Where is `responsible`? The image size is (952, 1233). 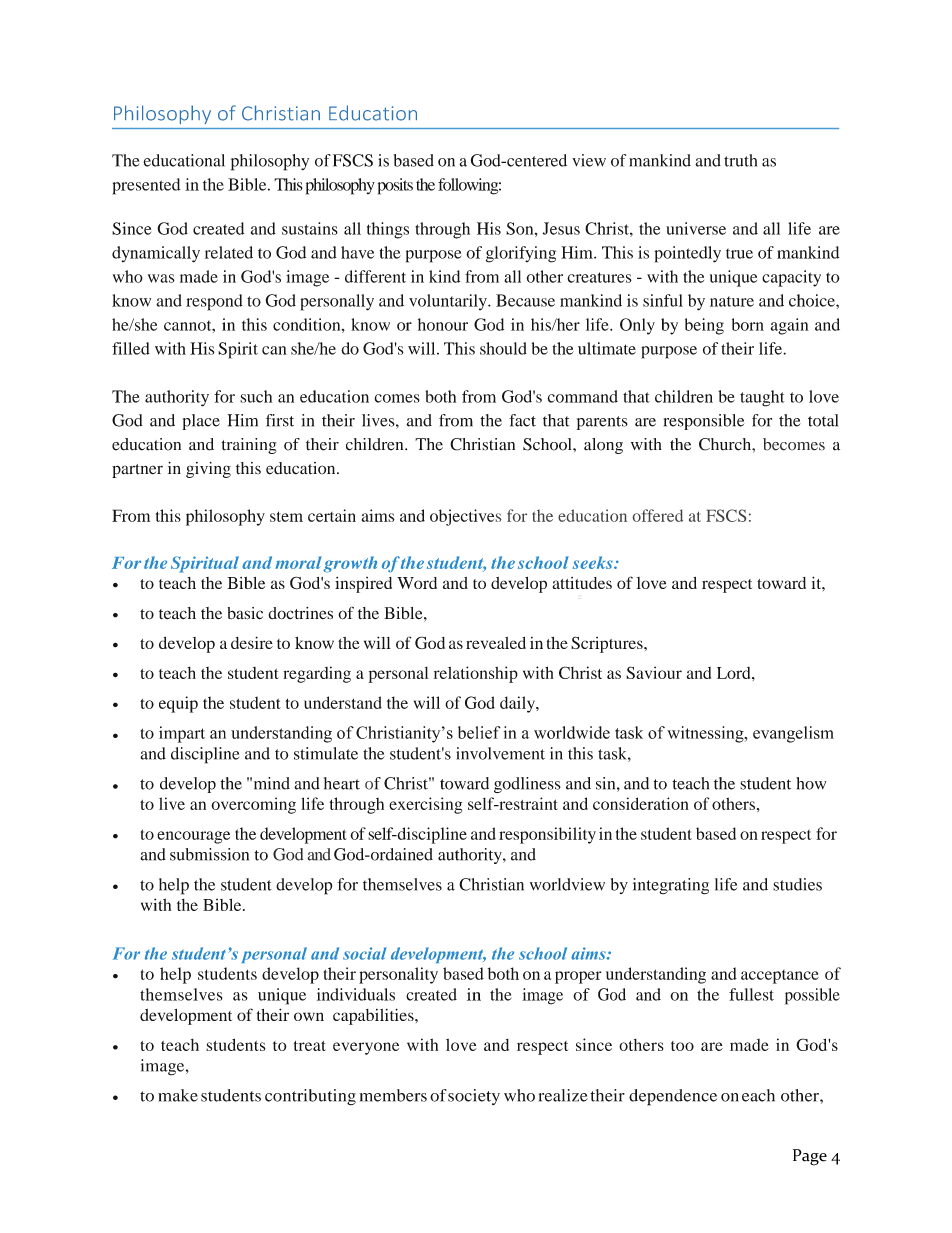 responsible is located at coordinates (704, 422).
